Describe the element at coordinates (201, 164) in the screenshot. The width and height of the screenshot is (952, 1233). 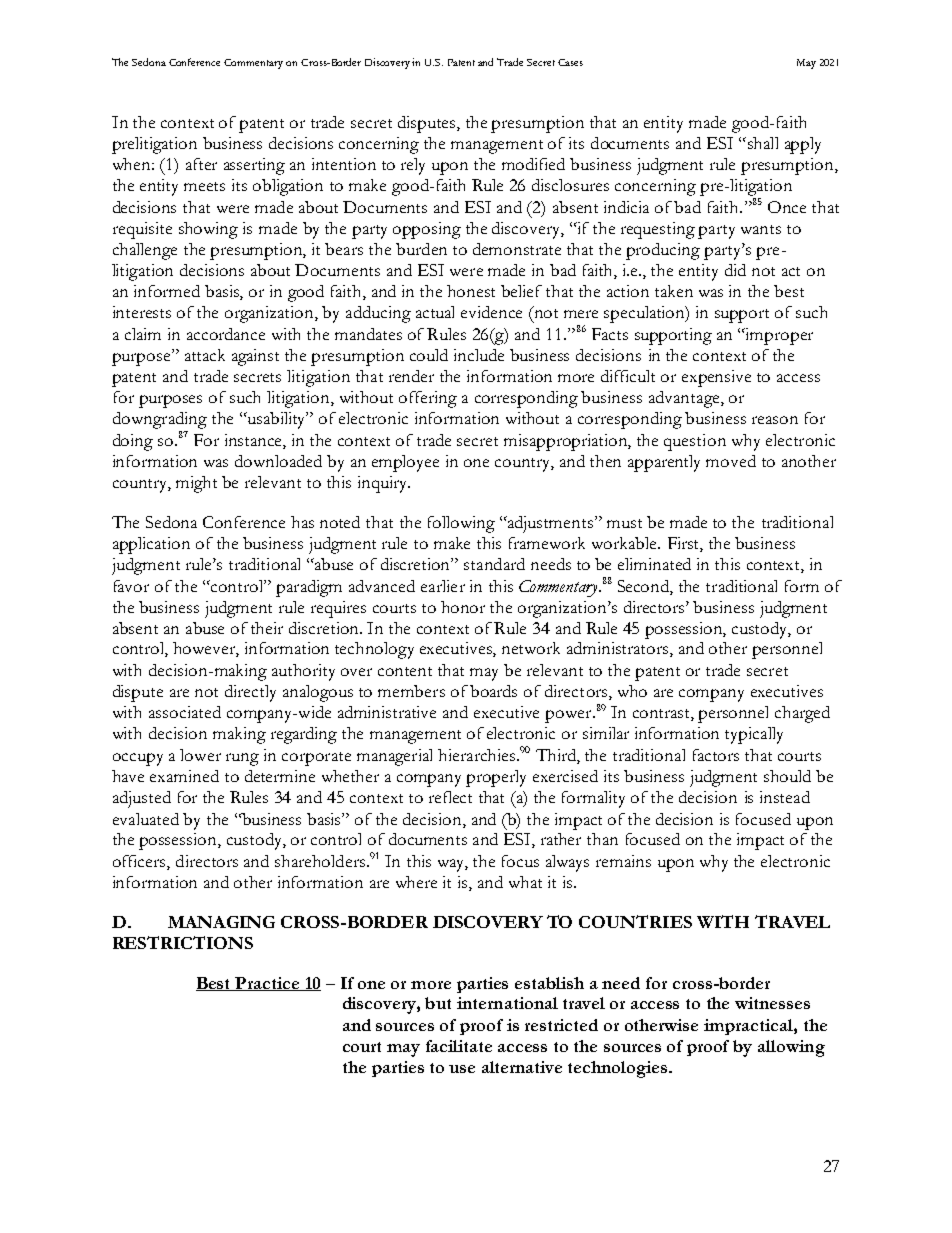
I see `after` at that location.
